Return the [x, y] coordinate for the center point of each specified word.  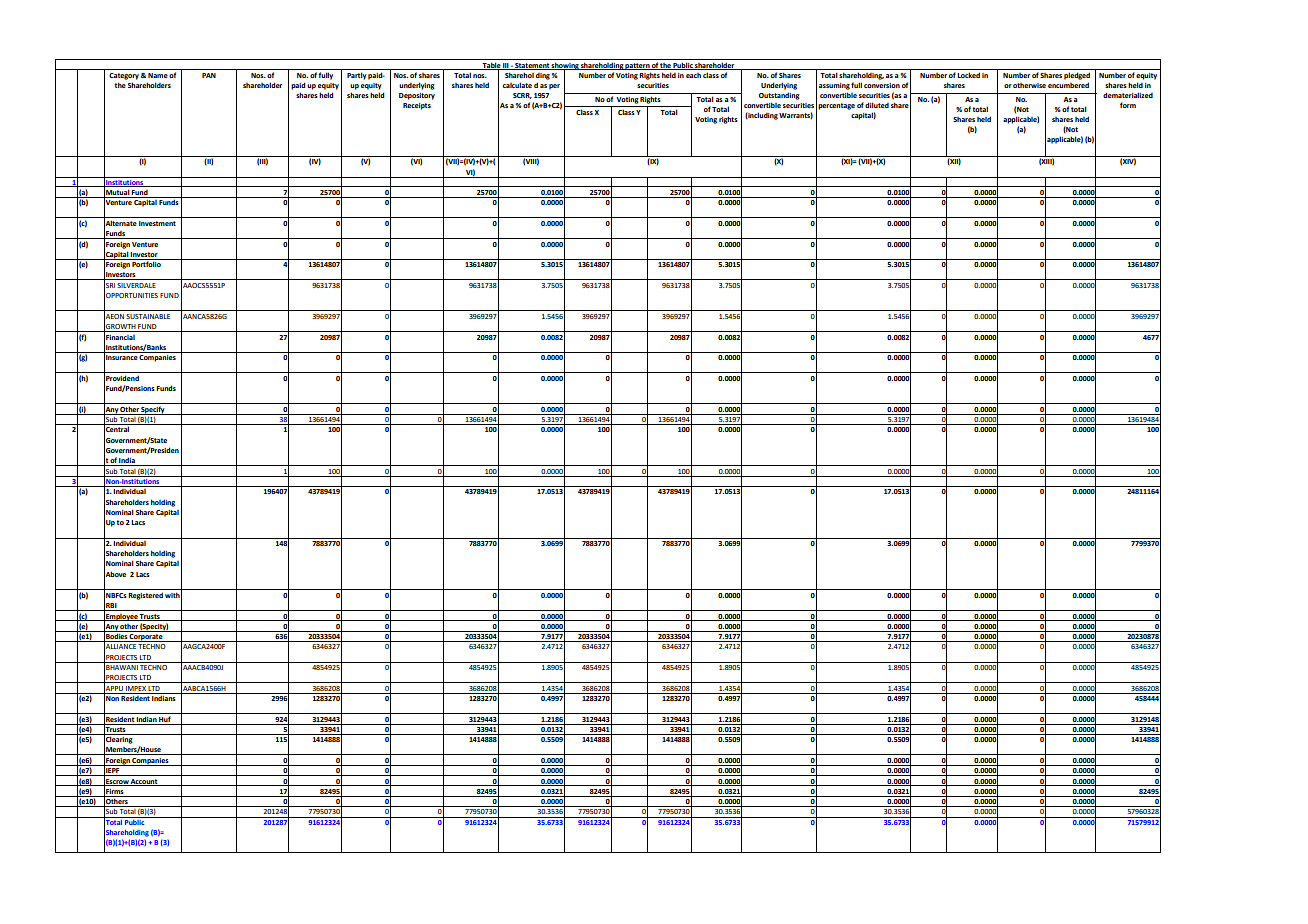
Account [144, 782]
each [693, 75]
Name [158, 75]
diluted [877, 105]
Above [115, 574]
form [1128, 105]
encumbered [1068, 85]
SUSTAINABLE [148, 316]
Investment [157, 223]
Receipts [417, 106]
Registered [145, 596]
